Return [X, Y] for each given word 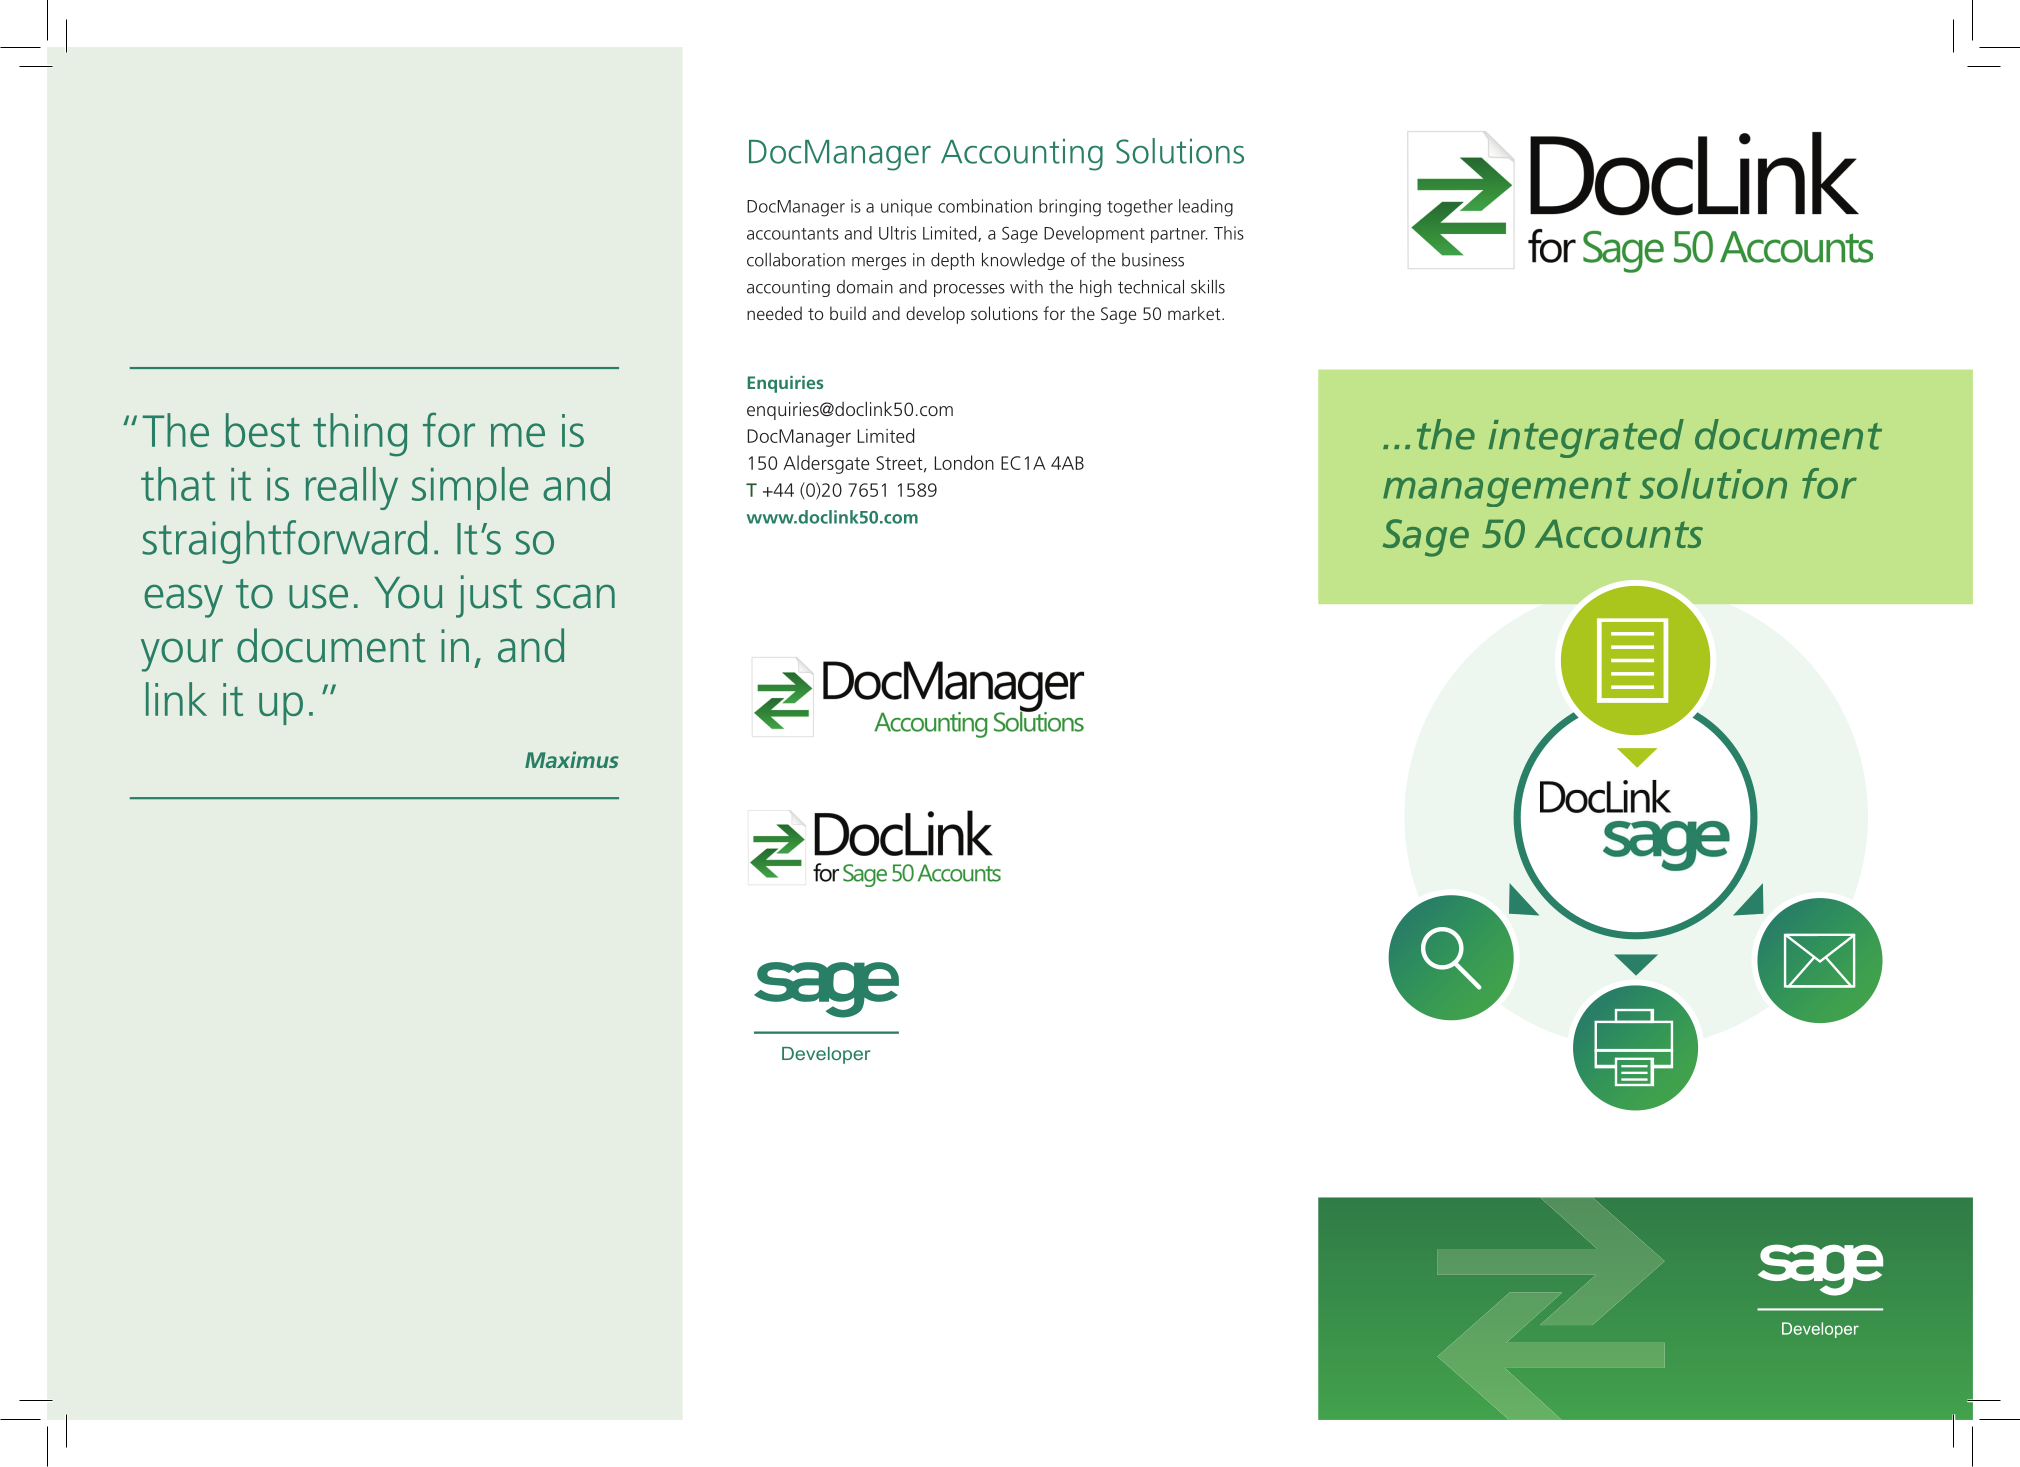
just [489, 596]
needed [774, 313]
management [1507, 489]
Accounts [1619, 534]
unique [906, 207]
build [848, 313]
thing [360, 435]
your [182, 655]
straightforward [284, 542]
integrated [1586, 438]
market [1195, 313]
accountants [793, 234]
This [1229, 233]
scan [575, 596]
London [964, 462]
